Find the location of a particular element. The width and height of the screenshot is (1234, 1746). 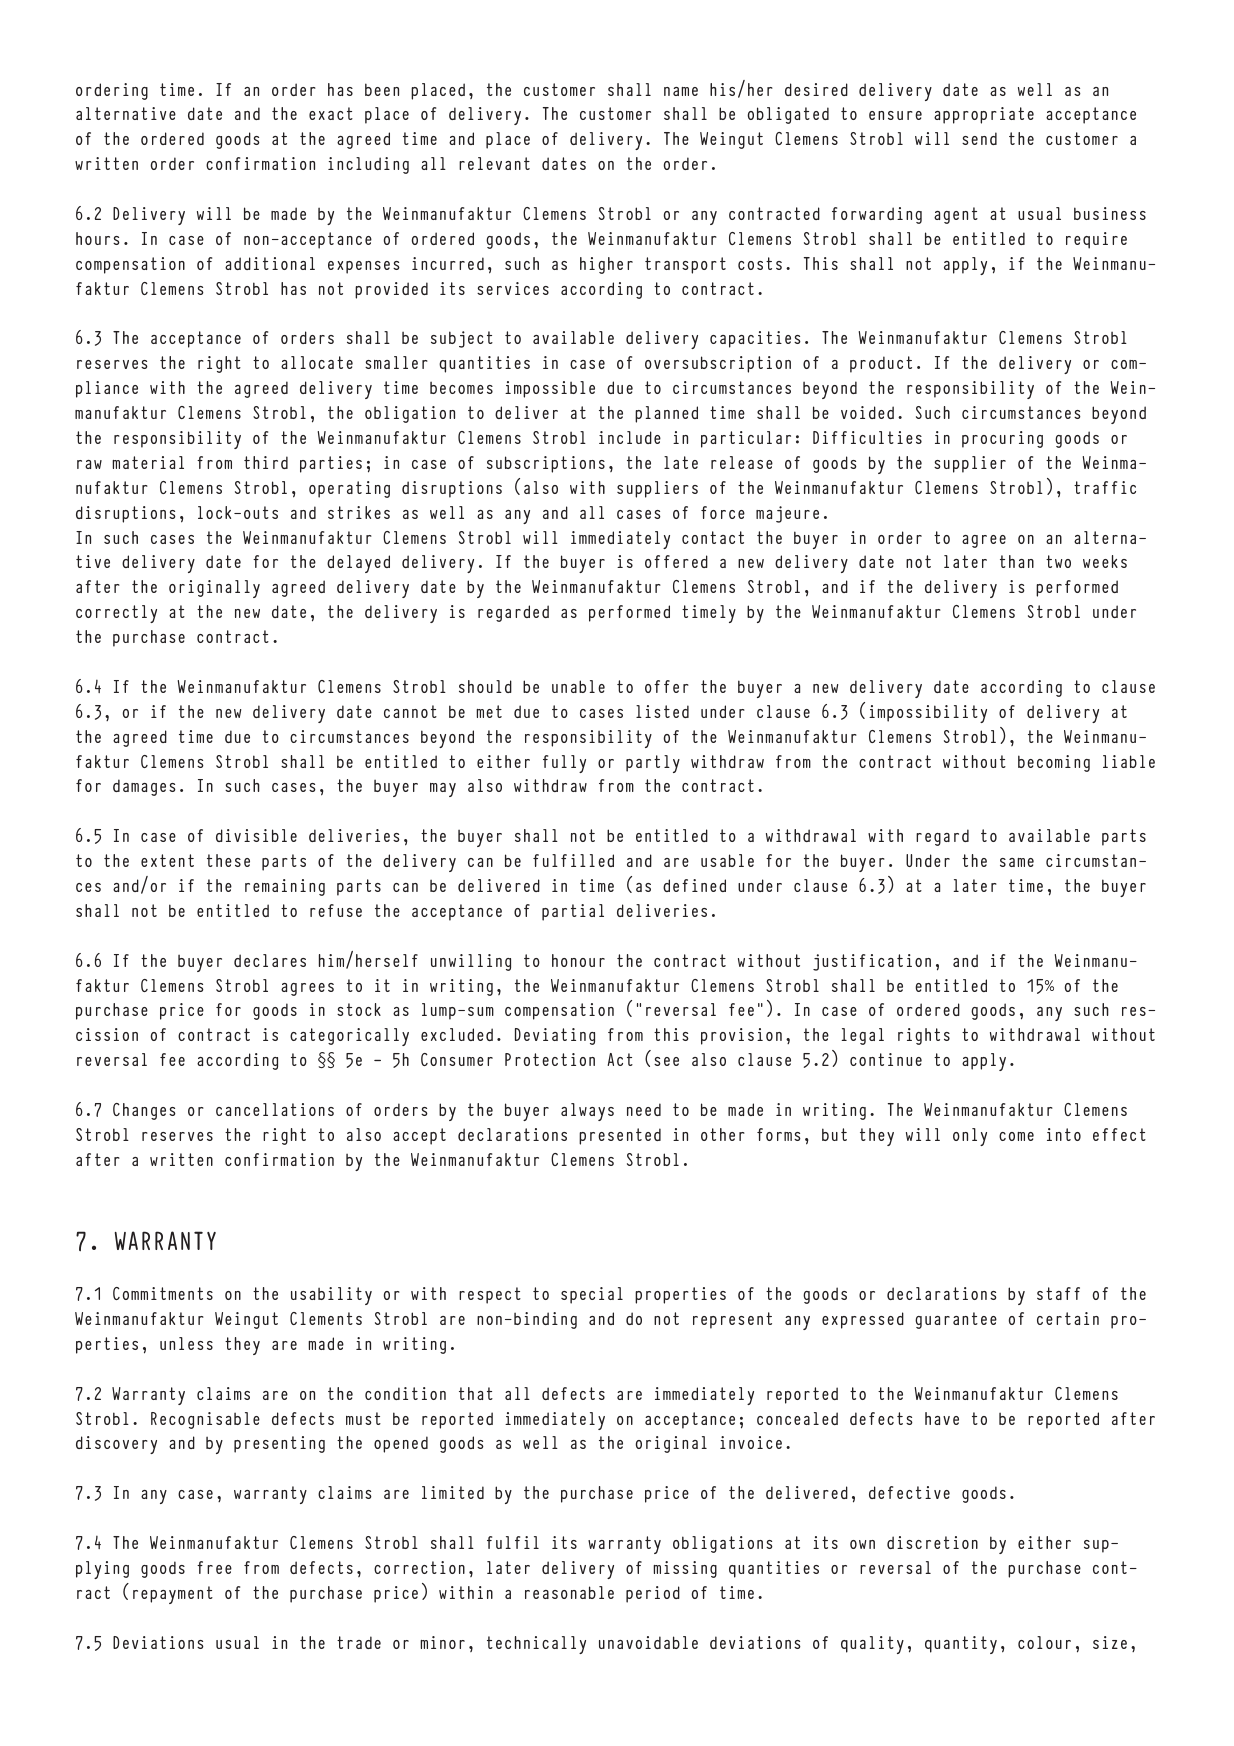

only is located at coordinates (970, 1137).
